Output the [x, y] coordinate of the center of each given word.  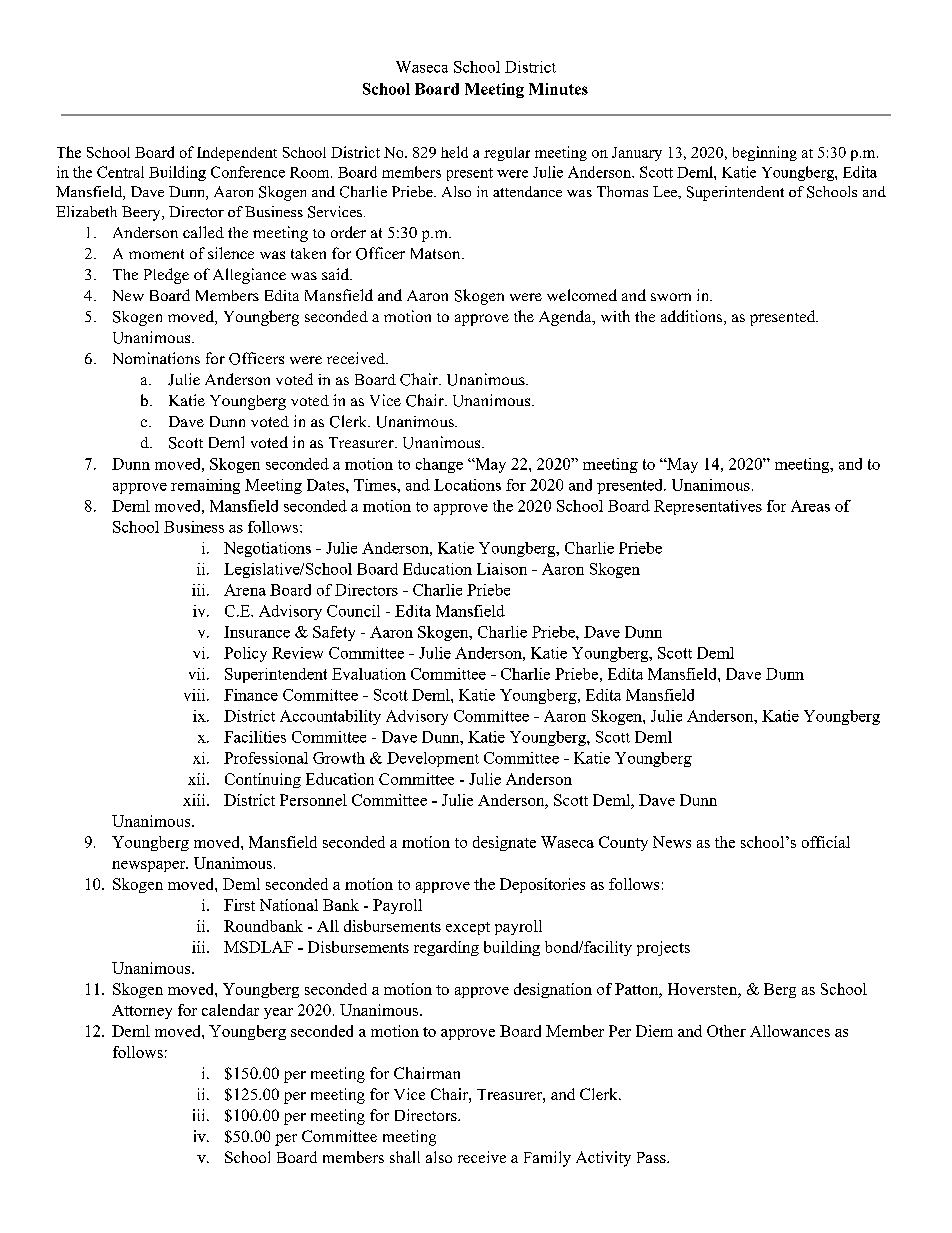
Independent [237, 154]
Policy [245, 654]
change [439, 465]
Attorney [142, 1012]
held [454, 152]
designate [504, 843]
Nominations [156, 358]
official [826, 842]
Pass [652, 1157]
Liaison [502, 569]
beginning [765, 153]
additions [693, 317]
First [239, 905]
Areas [810, 506]
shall [405, 1157]
